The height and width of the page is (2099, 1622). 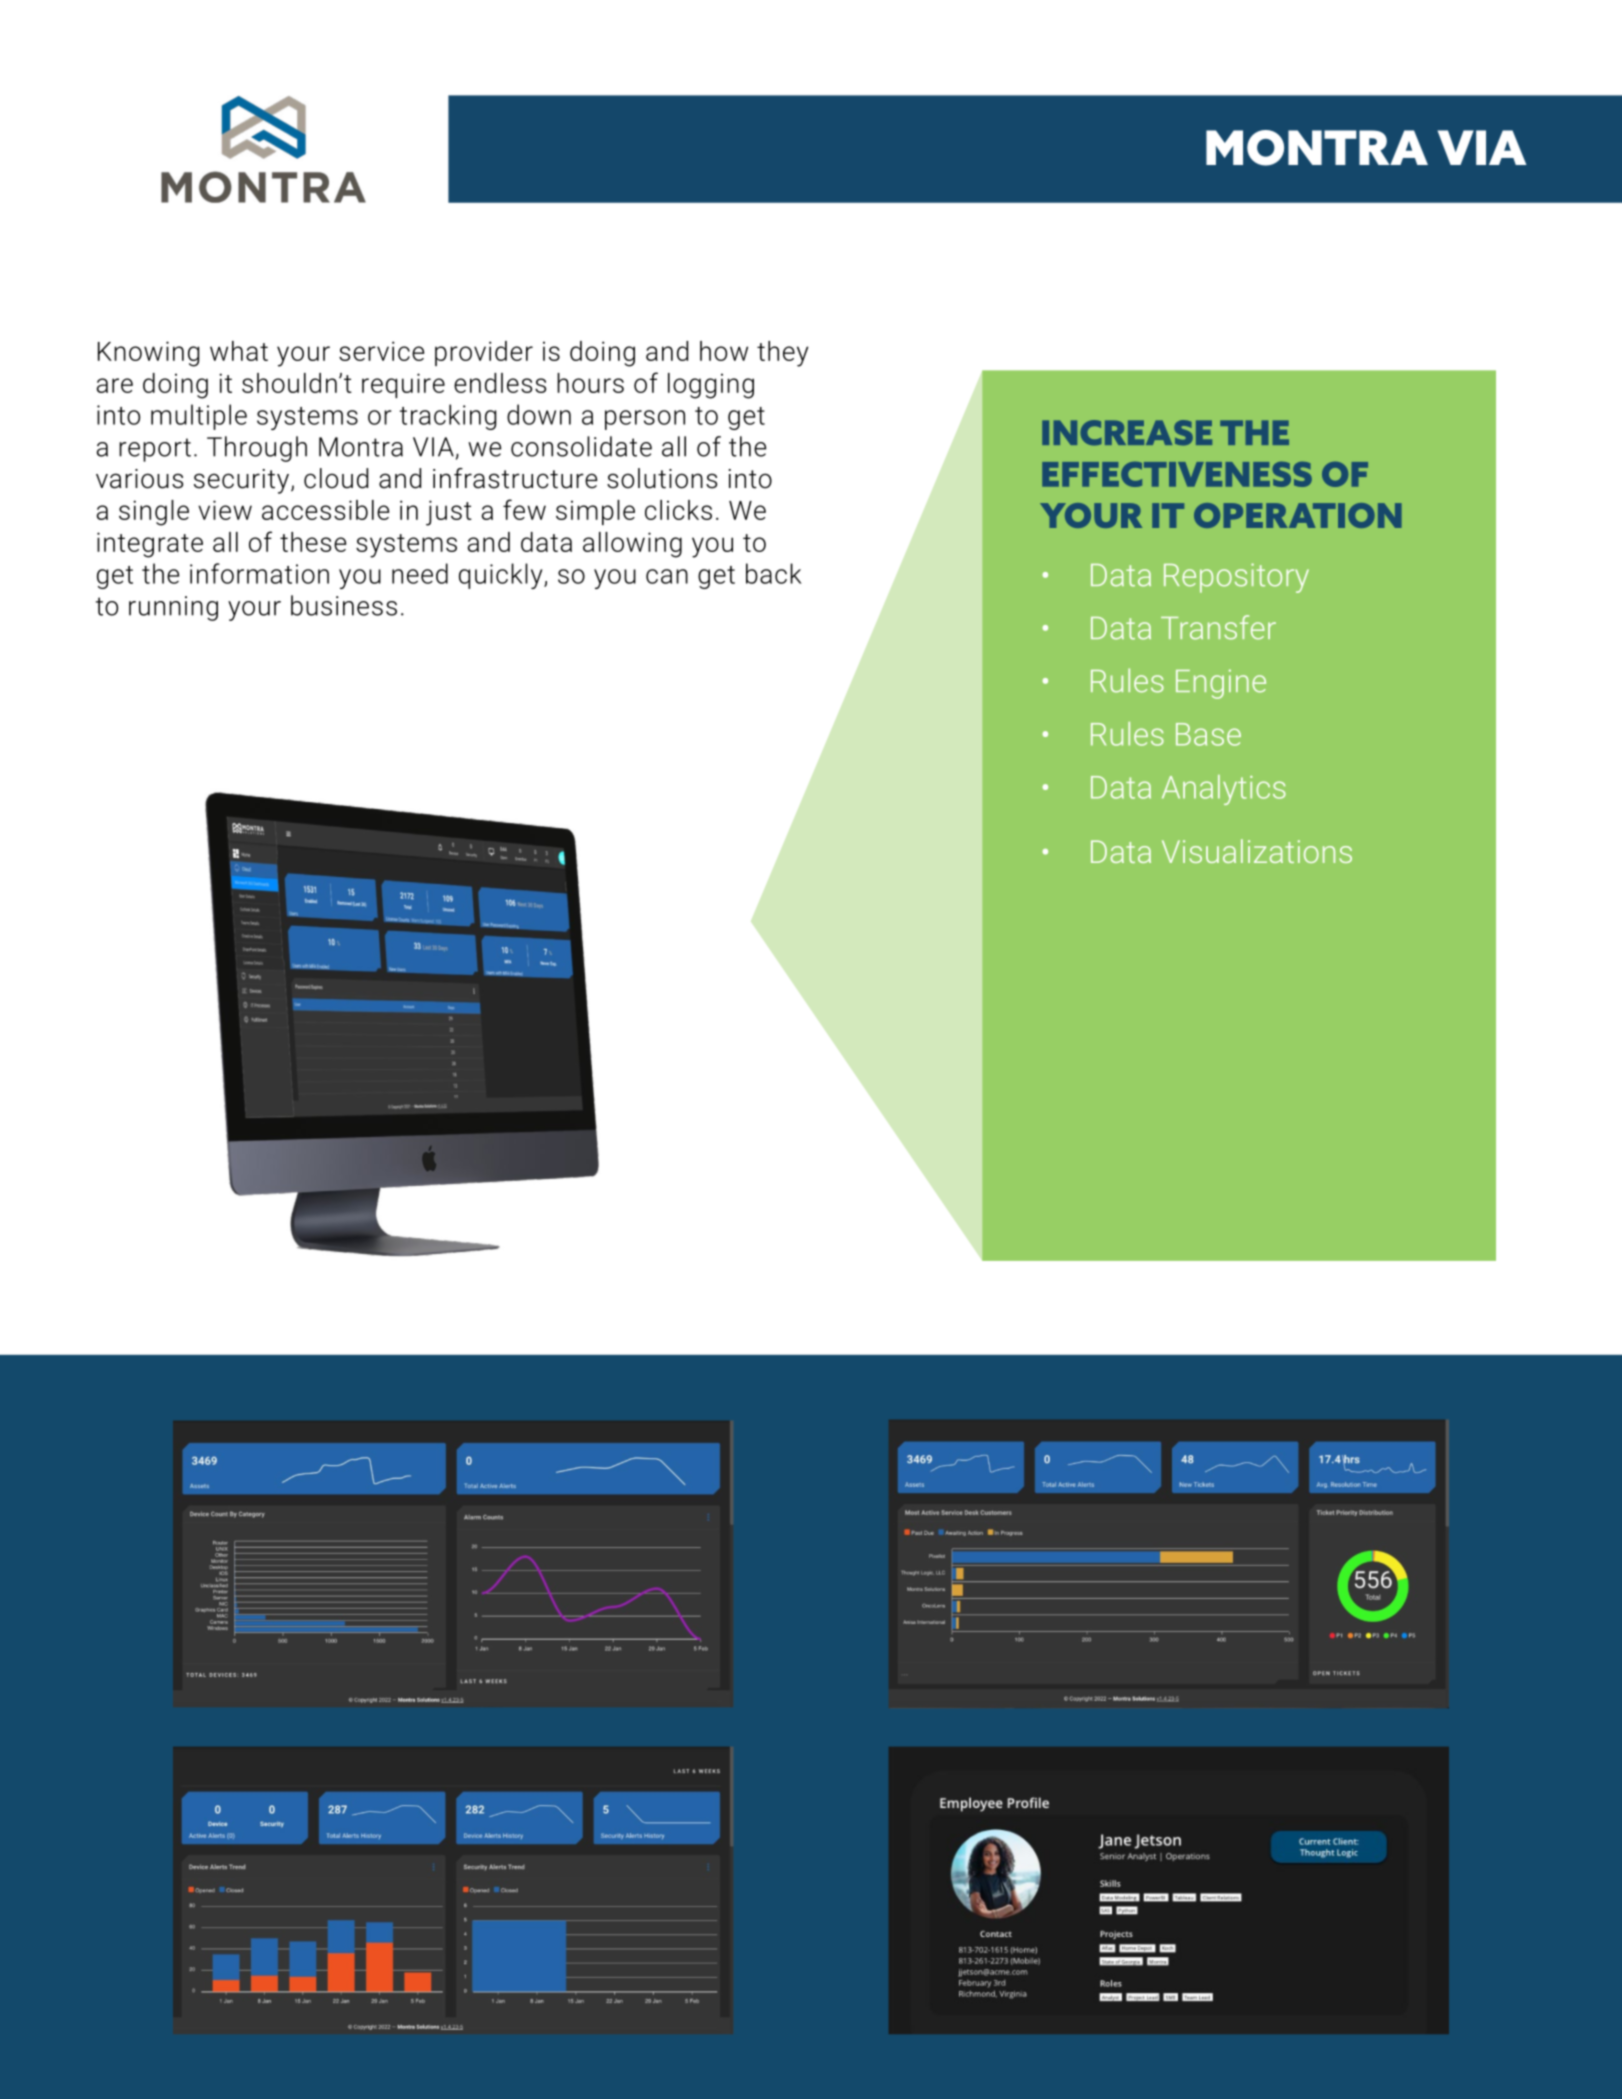 What do you see at coordinates (1236, 578) in the page?
I see `Repository` at bounding box center [1236, 578].
